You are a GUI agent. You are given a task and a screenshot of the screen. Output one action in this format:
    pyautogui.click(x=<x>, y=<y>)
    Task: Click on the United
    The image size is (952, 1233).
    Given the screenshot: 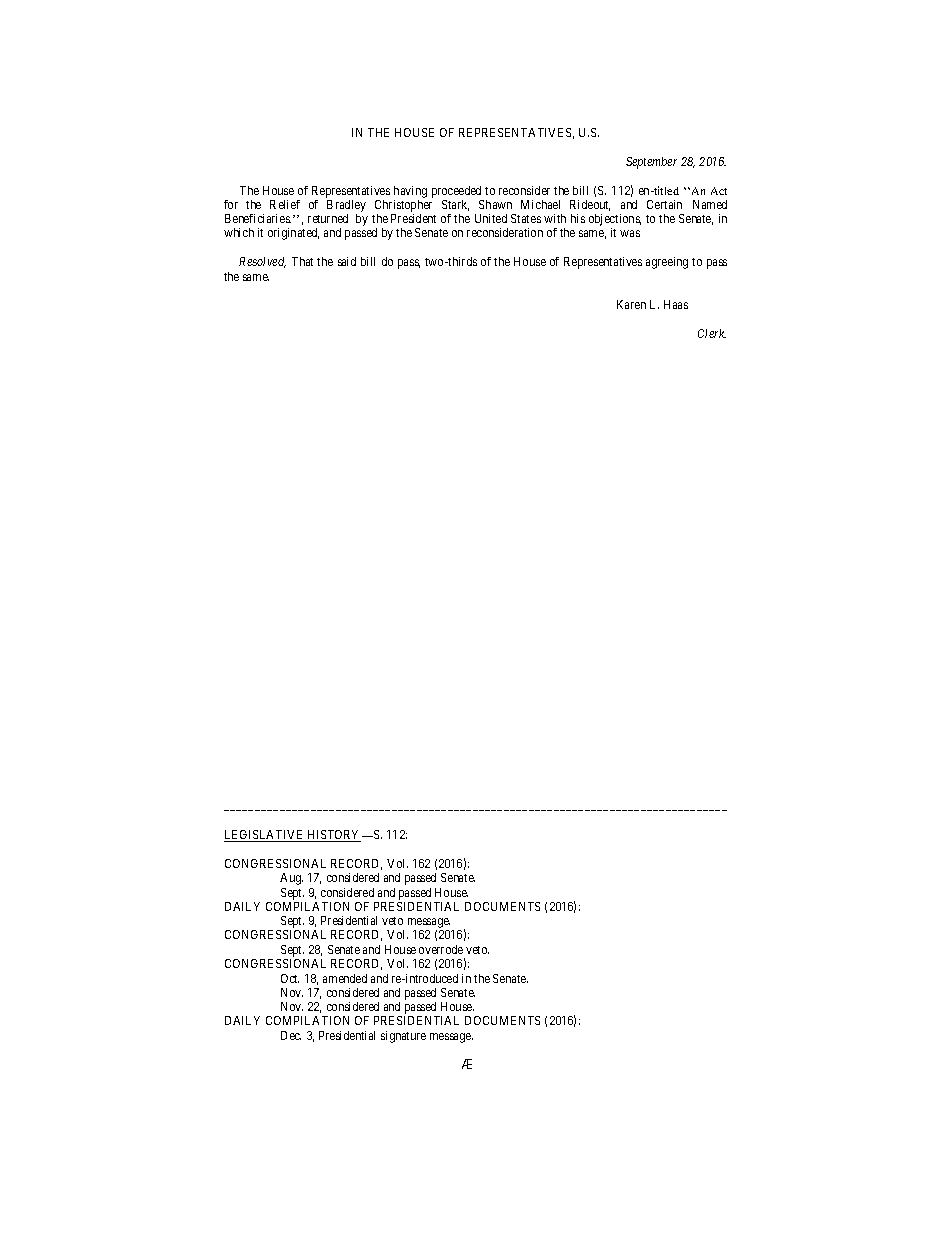 What is the action you would take?
    pyautogui.click(x=491, y=218)
